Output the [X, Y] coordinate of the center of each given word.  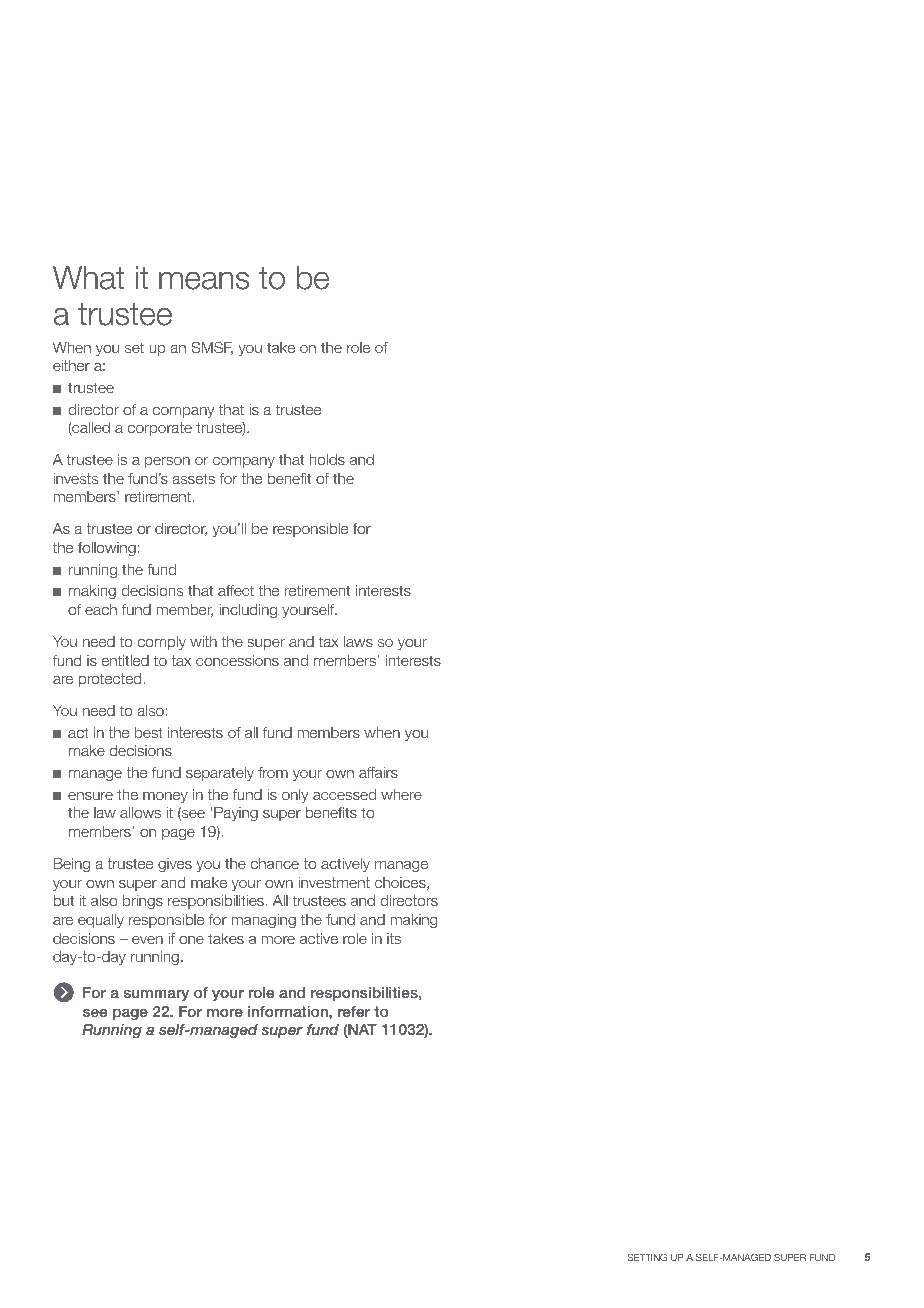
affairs [378, 772]
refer [354, 1011]
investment [334, 882]
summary [156, 995]
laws [358, 641]
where [401, 794]
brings [143, 902]
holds [327, 459]
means [204, 280]
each [101, 609]
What [89, 277]
